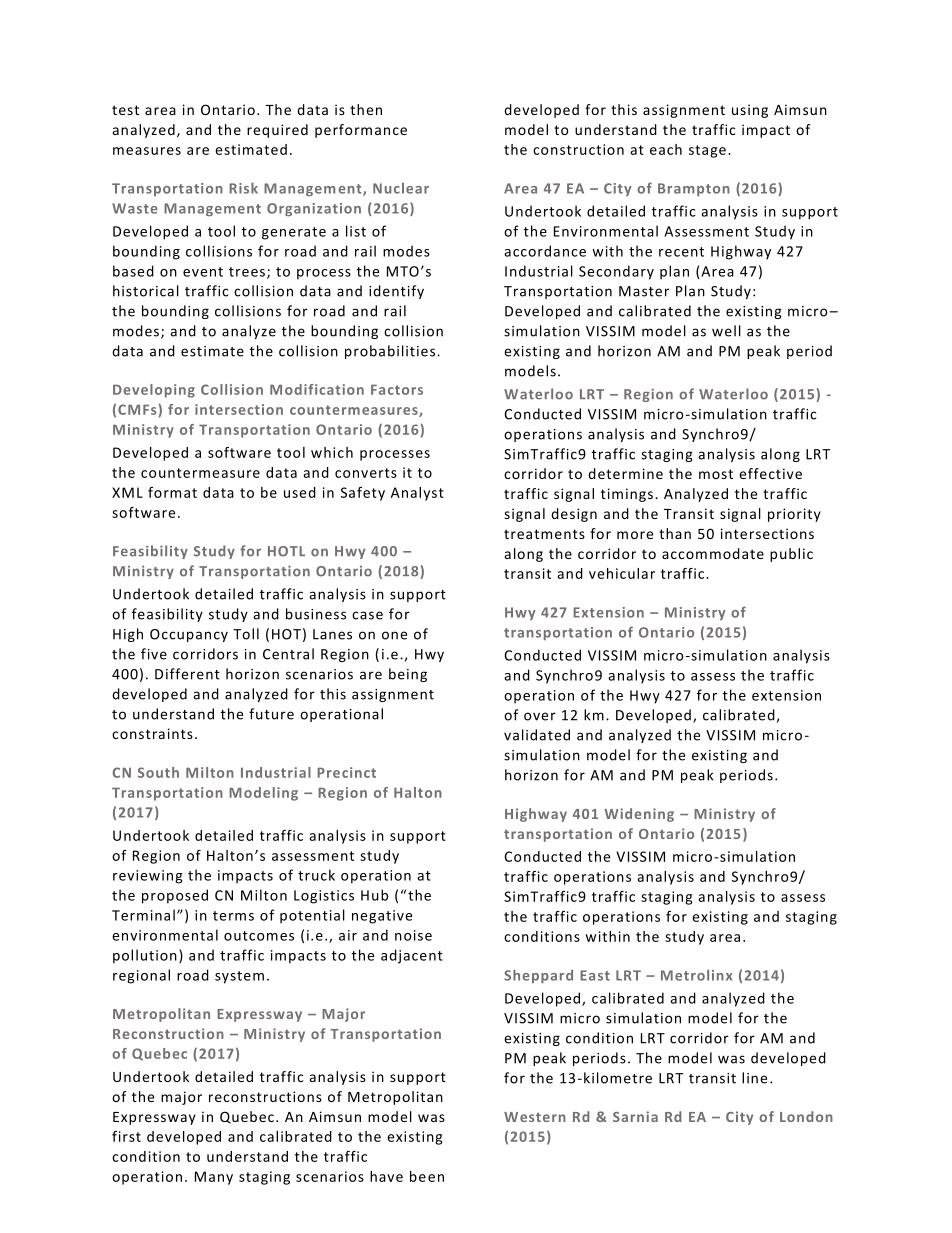 The width and height of the screenshot is (952, 1233). What do you see at coordinates (401, 188) in the screenshot?
I see `Nuclear` at bounding box center [401, 188].
